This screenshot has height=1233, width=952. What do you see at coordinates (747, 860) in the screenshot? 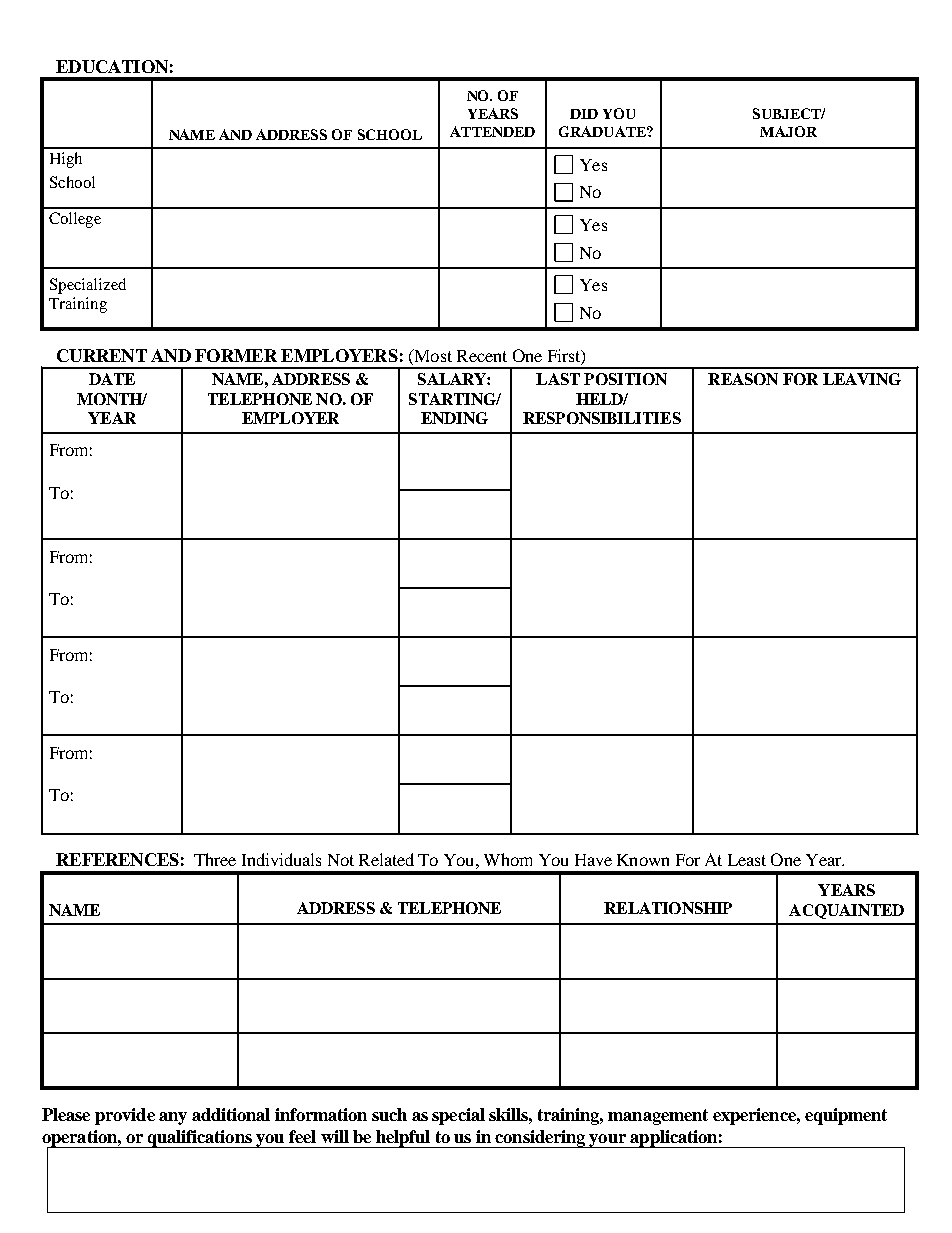
I see `Least` at bounding box center [747, 860].
